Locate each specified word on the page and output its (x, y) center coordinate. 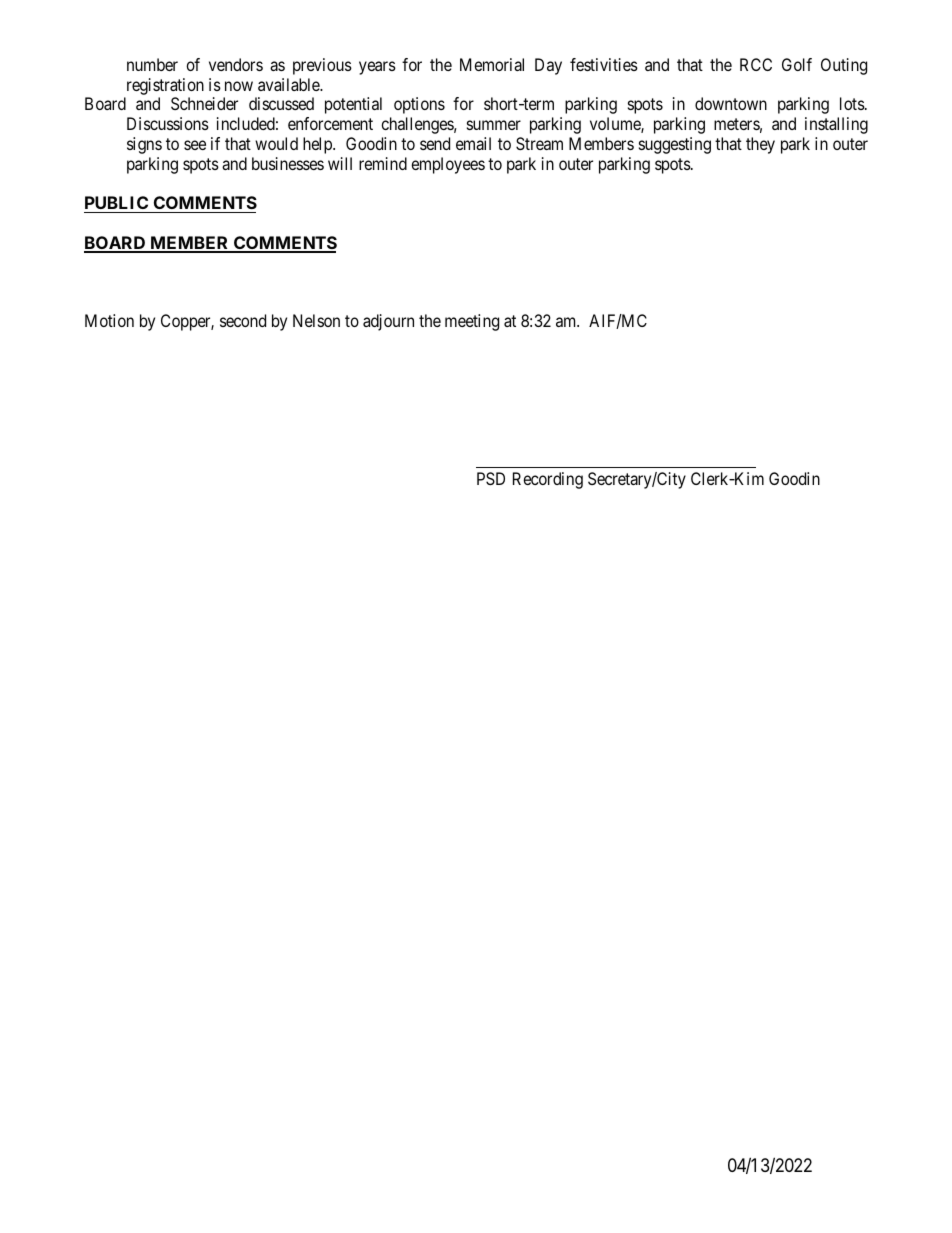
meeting (472, 322)
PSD (491, 478)
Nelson (316, 320)
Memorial (492, 64)
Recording (548, 480)
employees (448, 165)
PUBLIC (117, 204)
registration (165, 86)
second (243, 320)
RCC (756, 64)
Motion (109, 320)
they (760, 145)
